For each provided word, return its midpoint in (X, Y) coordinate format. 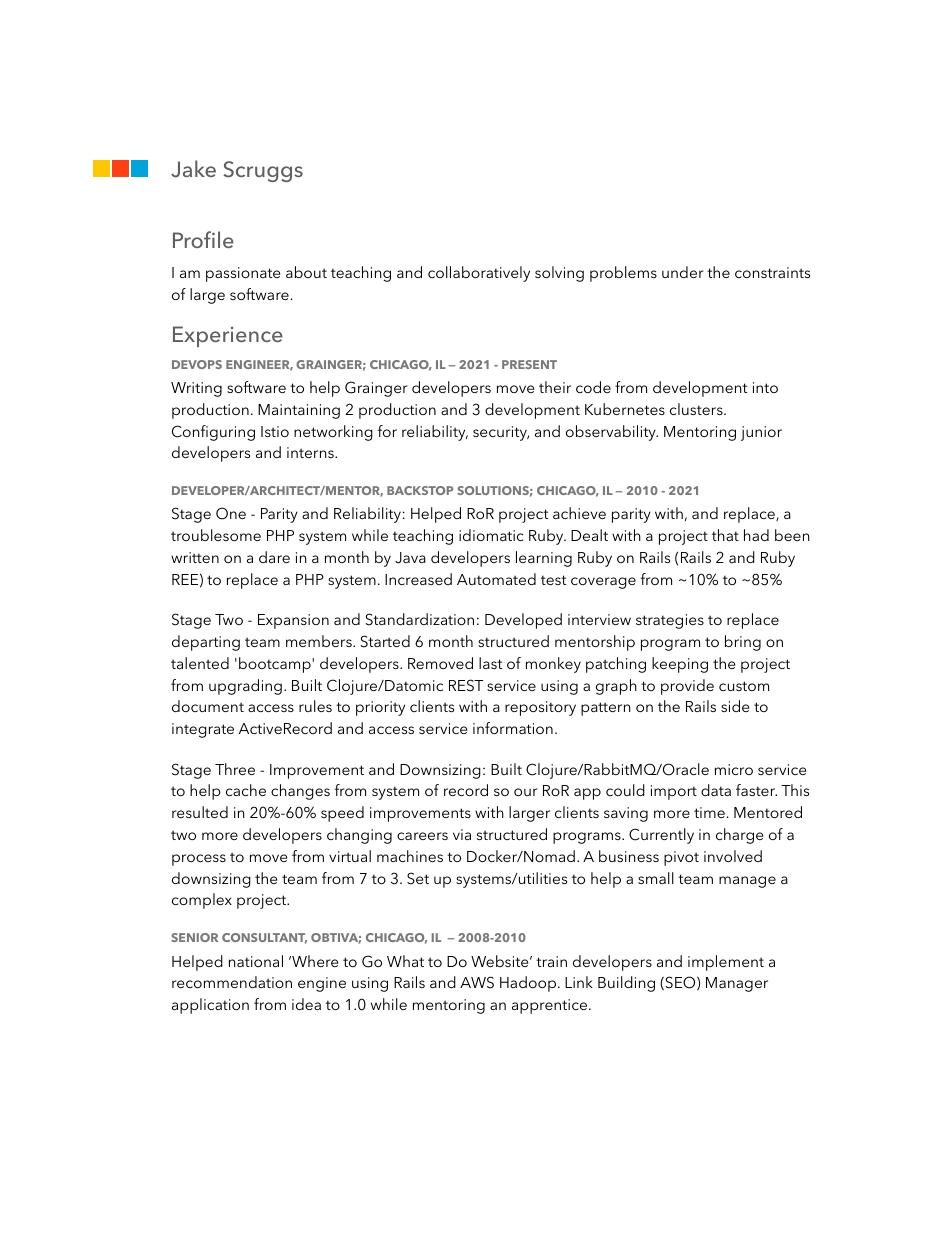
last (490, 663)
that (725, 535)
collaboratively (479, 274)
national (256, 961)
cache (246, 790)
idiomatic (491, 535)
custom (744, 686)
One (231, 513)
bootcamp (276, 665)
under (683, 272)
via (462, 834)
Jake (193, 169)
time (709, 812)
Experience (228, 336)
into (765, 387)
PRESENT (529, 364)
